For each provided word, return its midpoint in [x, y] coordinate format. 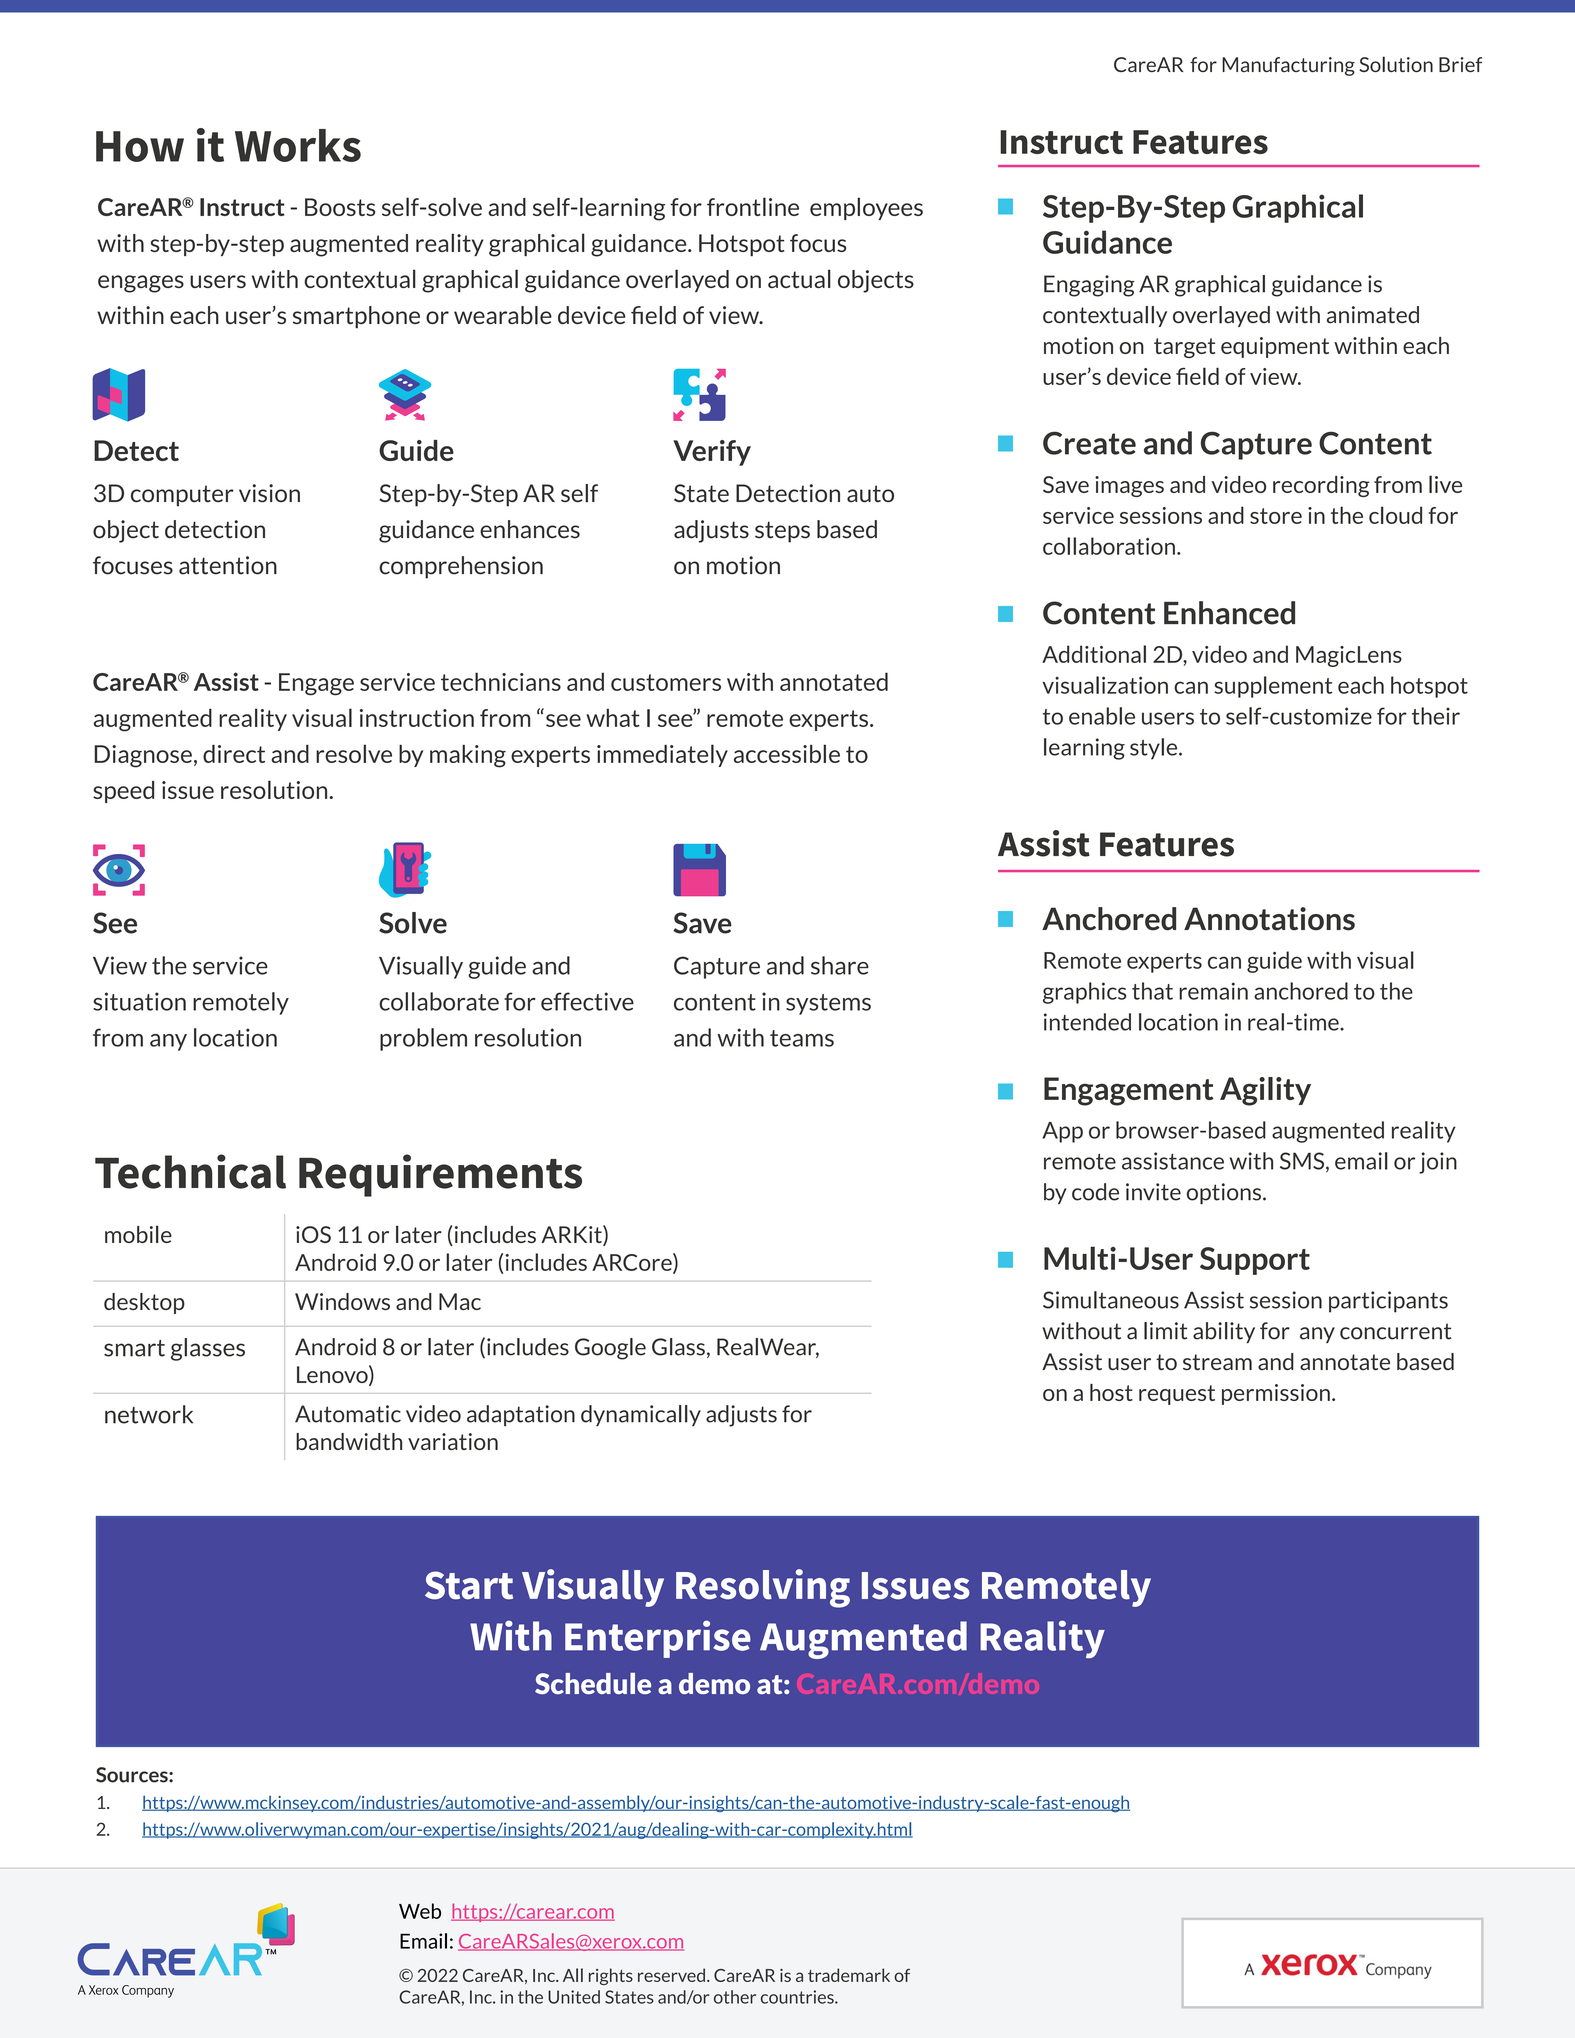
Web [420, 1911]
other [735, 1997]
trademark [849, 1975]
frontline [753, 206]
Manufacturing [1288, 66]
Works [298, 145]
